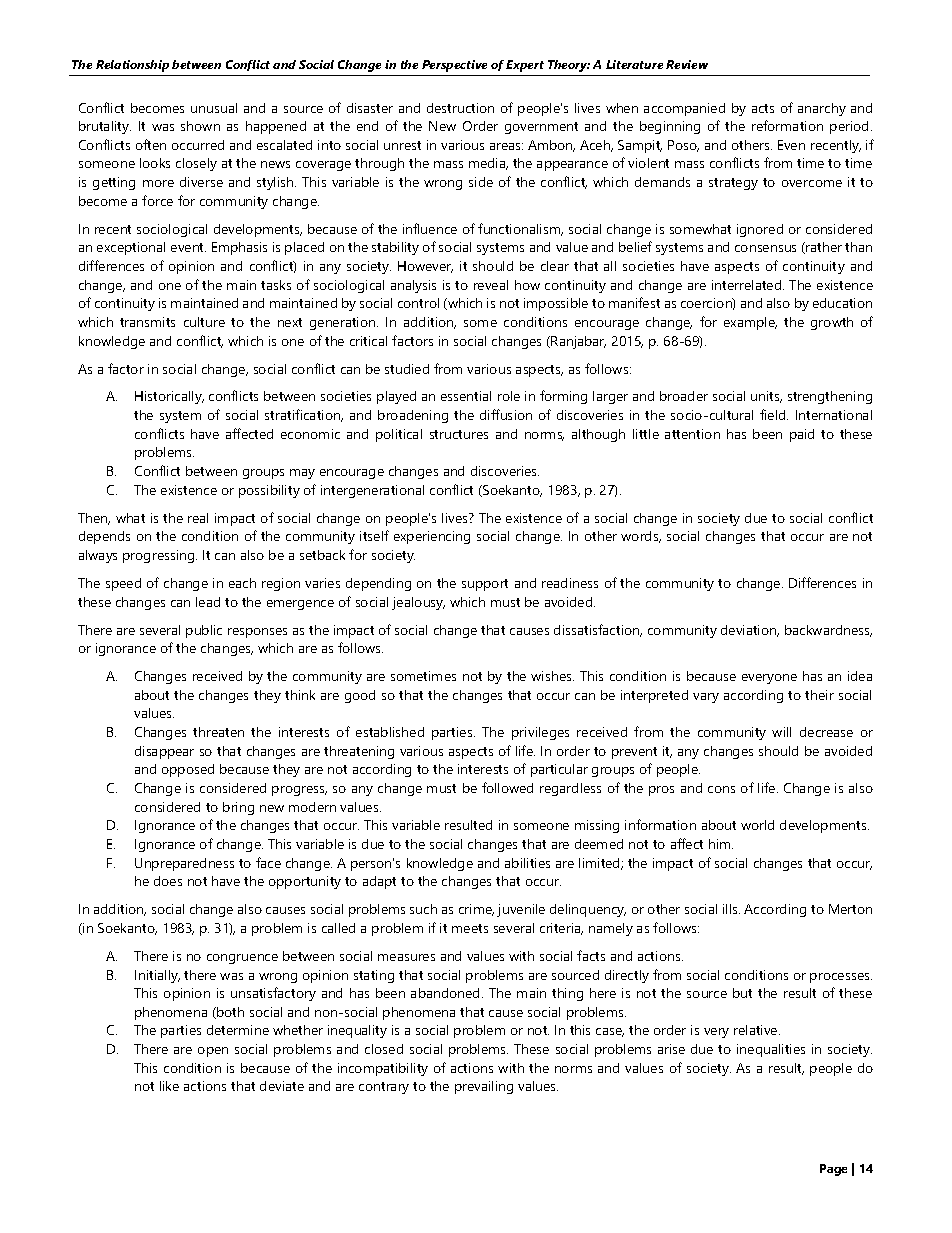  What do you see at coordinates (802, 435) in the image?
I see `paid` at bounding box center [802, 435].
